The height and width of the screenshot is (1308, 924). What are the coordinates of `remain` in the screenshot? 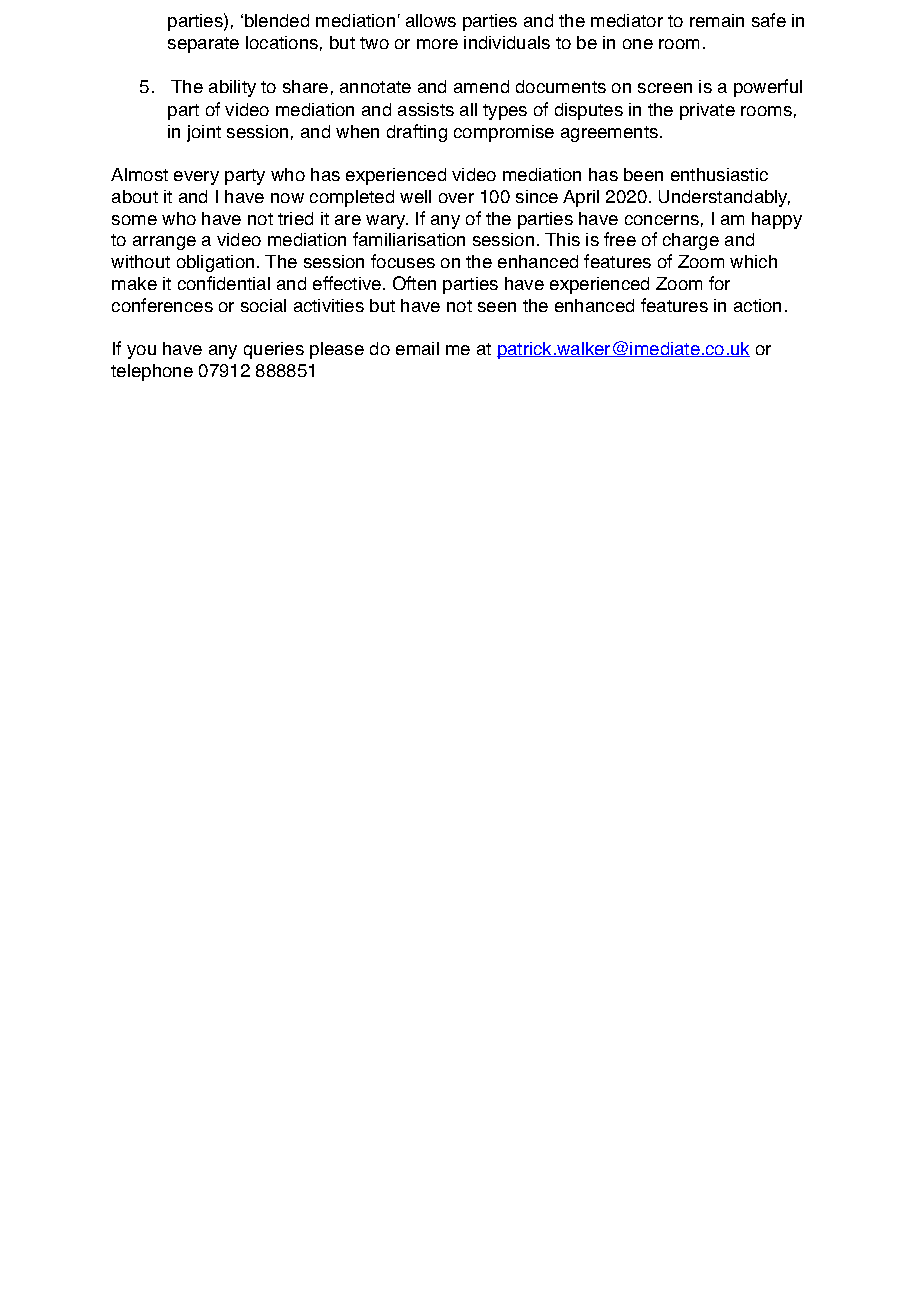 It's located at (717, 20).
